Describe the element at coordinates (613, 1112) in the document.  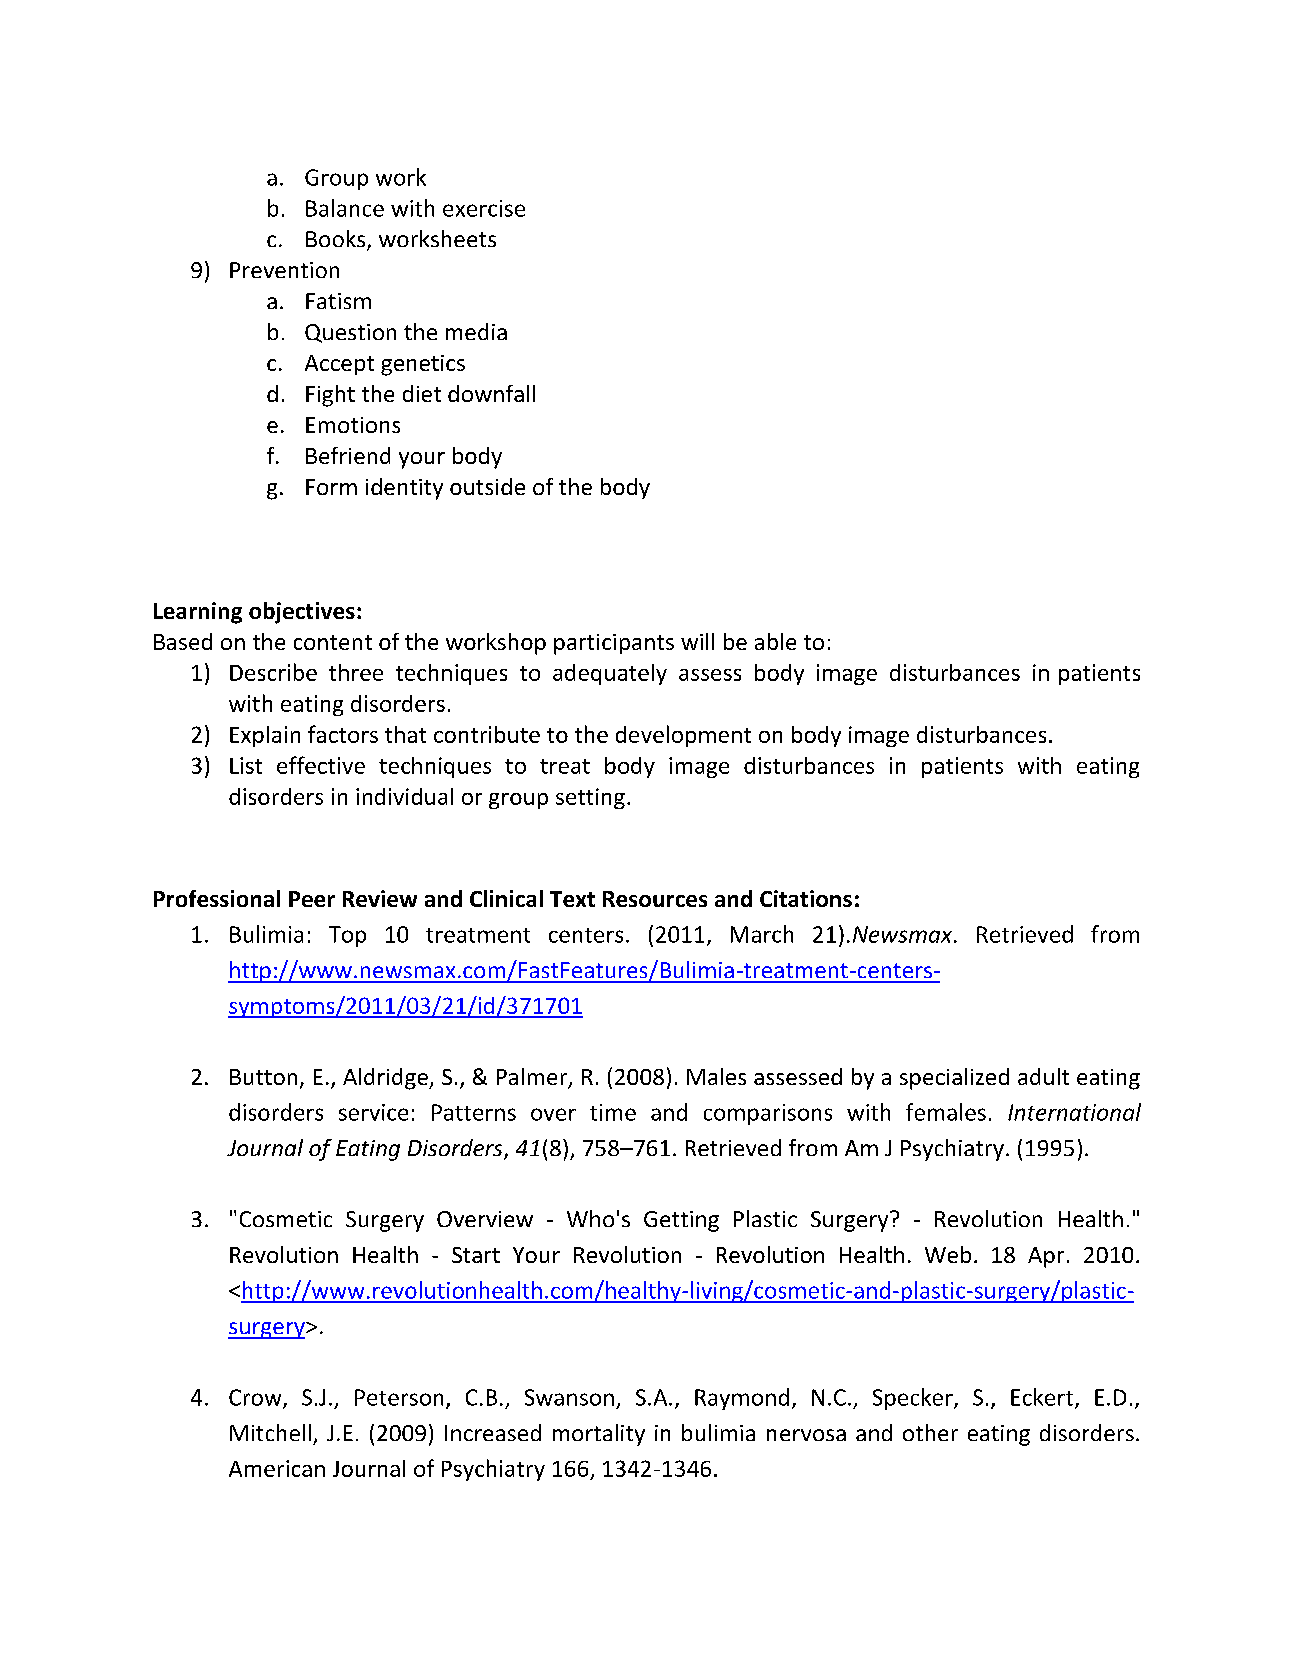
I see `time` at that location.
